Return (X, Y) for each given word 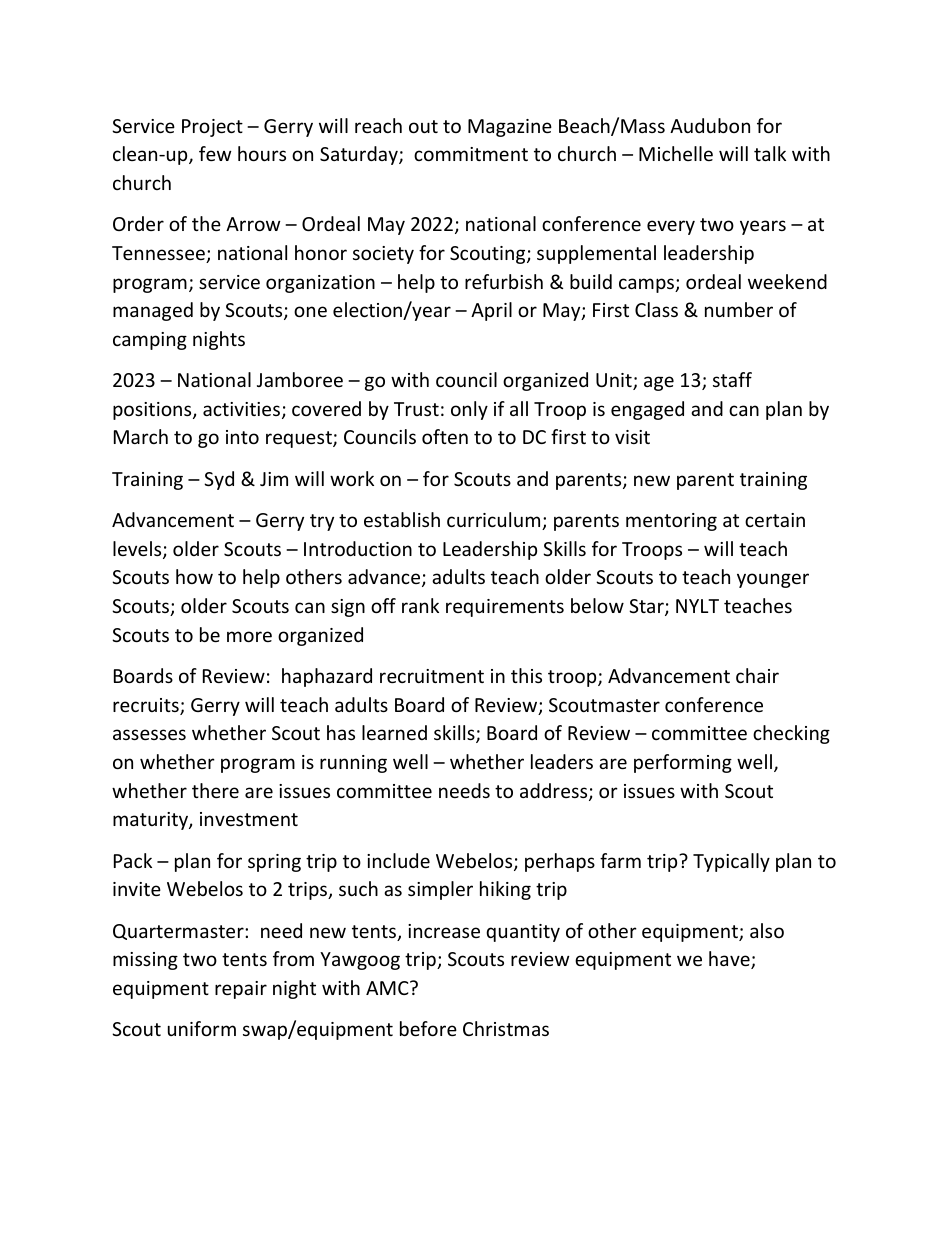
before (428, 1028)
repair (241, 990)
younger (773, 580)
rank (420, 605)
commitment (471, 154)
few (215, 153)
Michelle (676, 153)
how (194, 576)
